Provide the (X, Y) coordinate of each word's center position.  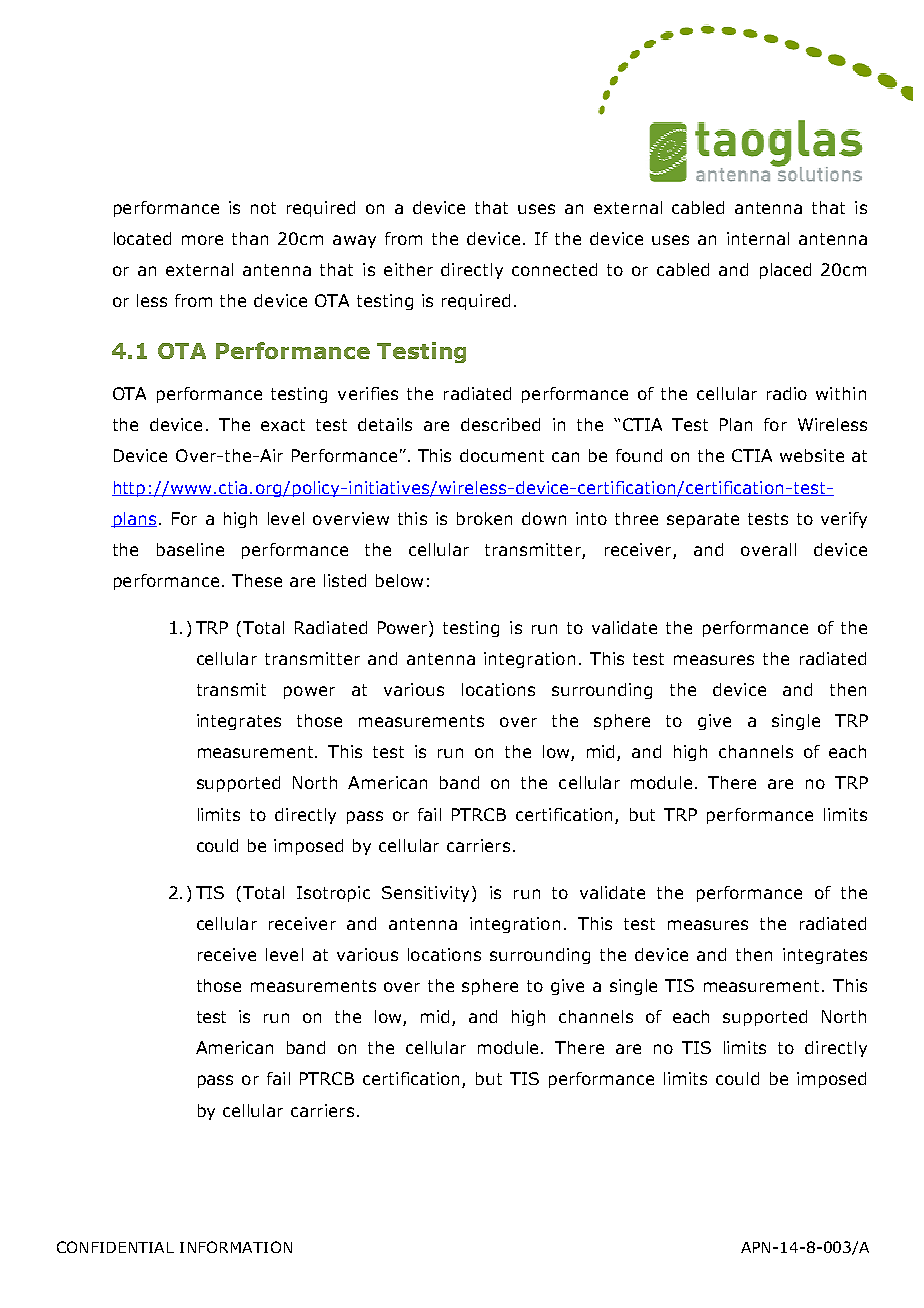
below (399, 580)
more (202, 240)
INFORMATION (236, 1247)
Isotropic (333, 894)
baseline (190, 549)
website (812, 455)
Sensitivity (425, 894)
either (408, 269)
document (502, 455)
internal (758, 238)
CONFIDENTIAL (115, 1247)
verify (844, 520)
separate (703, 520)
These (257, 580)
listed (345, 580)
